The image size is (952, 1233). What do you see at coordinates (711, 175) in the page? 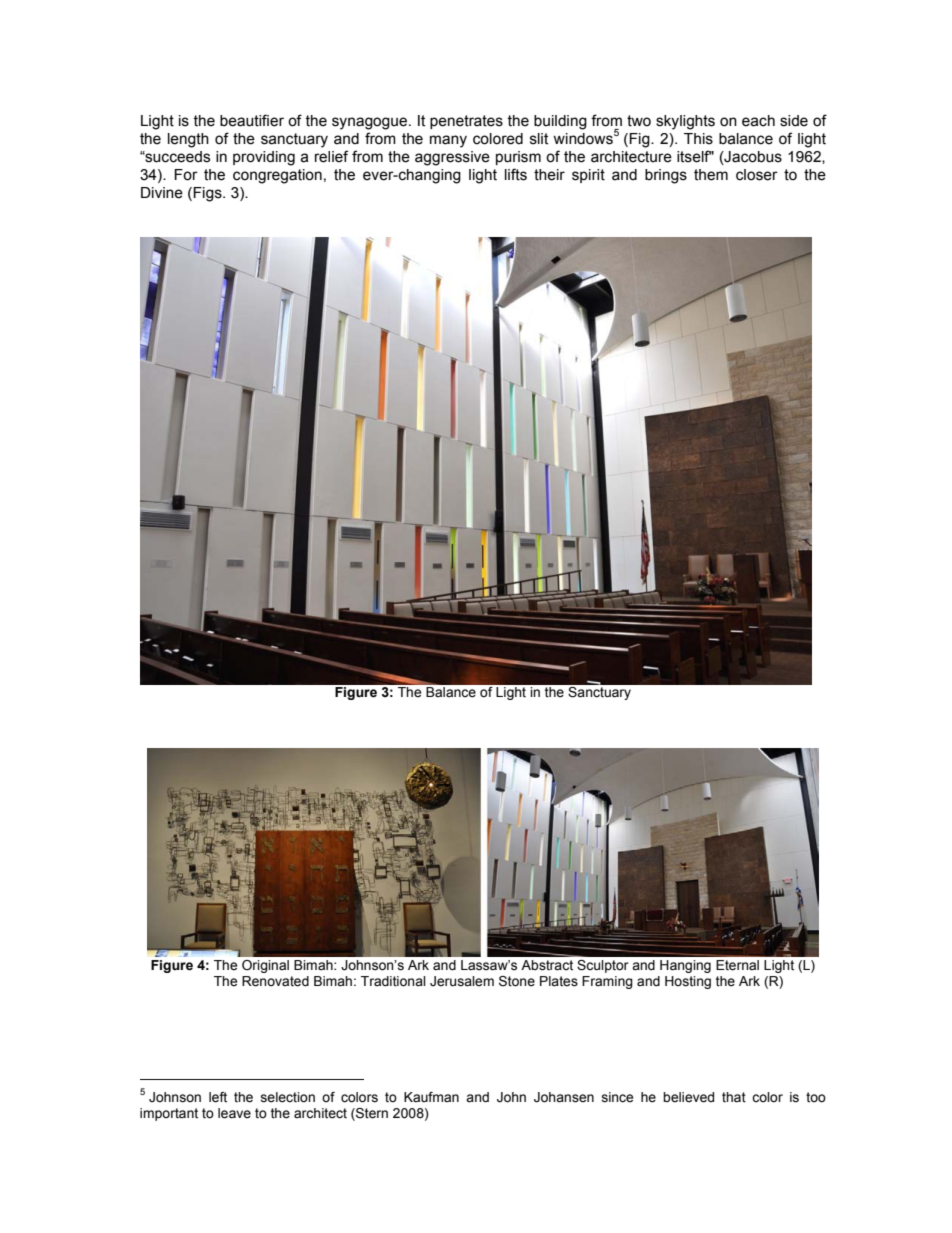
I see `them` at bounding box center [711, 175].
